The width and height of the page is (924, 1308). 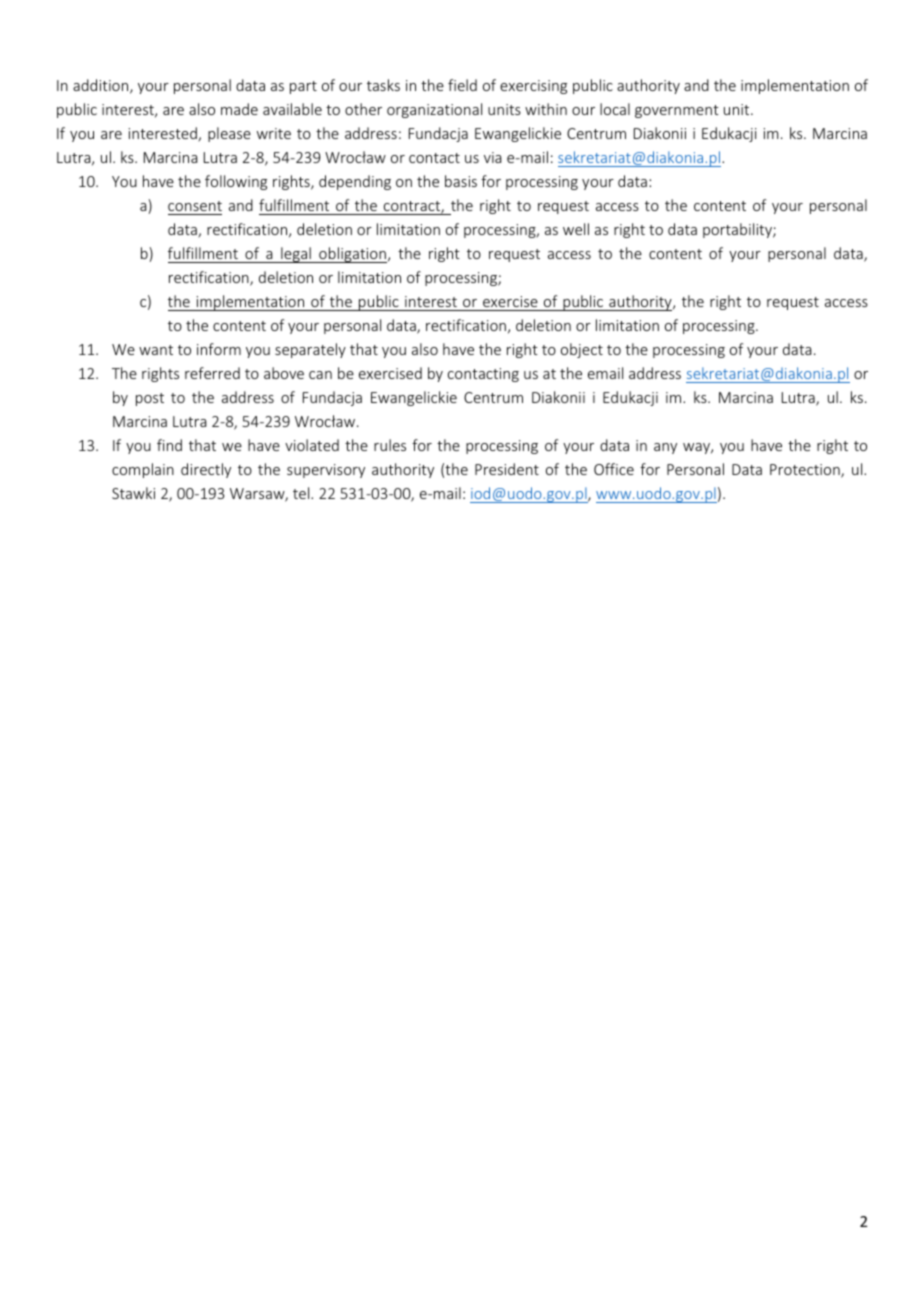 What do you see at coordinates (462, 85) in the page?
I see `field` at bounding box center [462, 85].
